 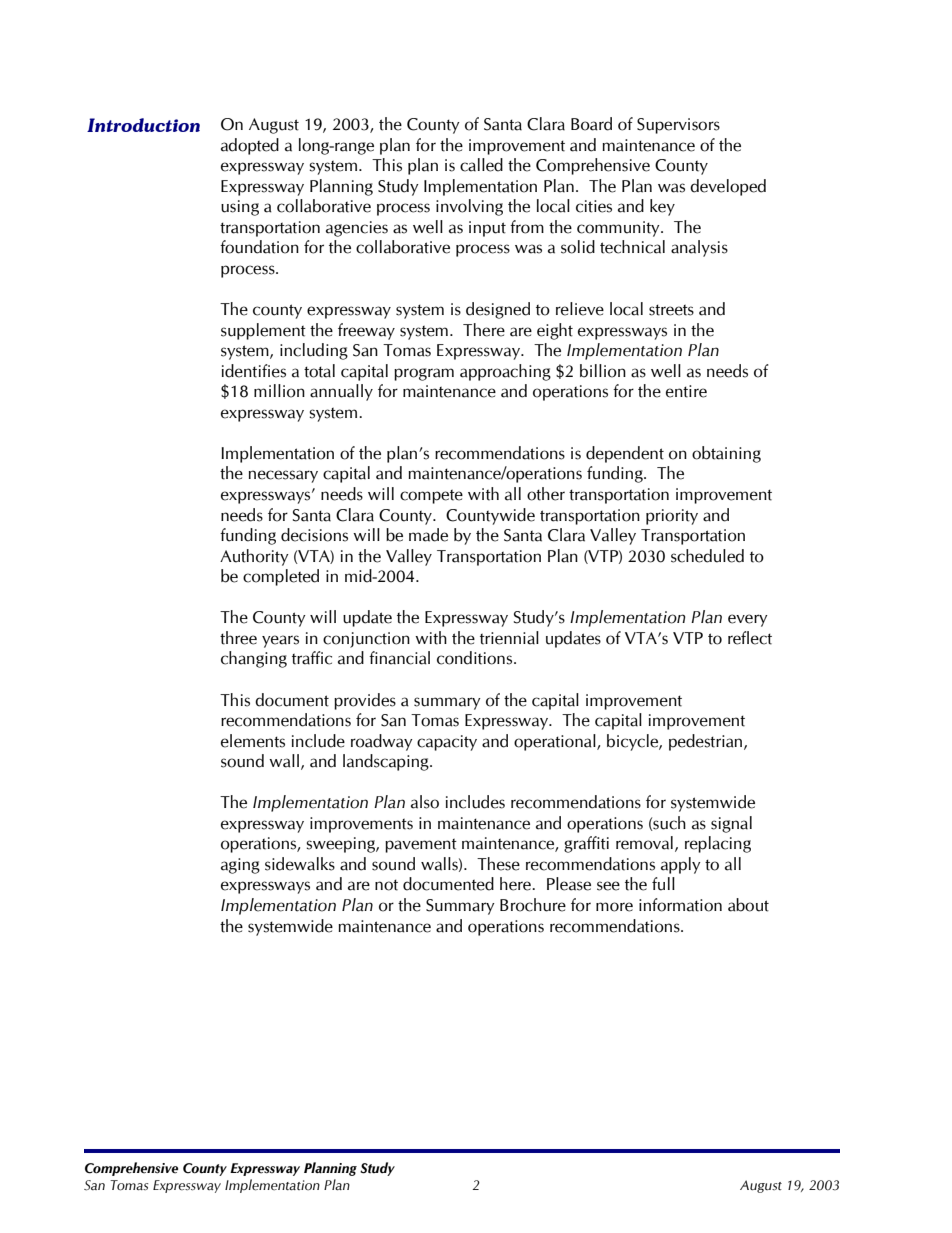 What do you see at coordinates (498, 310) in the screenshot?
I see `designed` at bounding box center [498, 310].
